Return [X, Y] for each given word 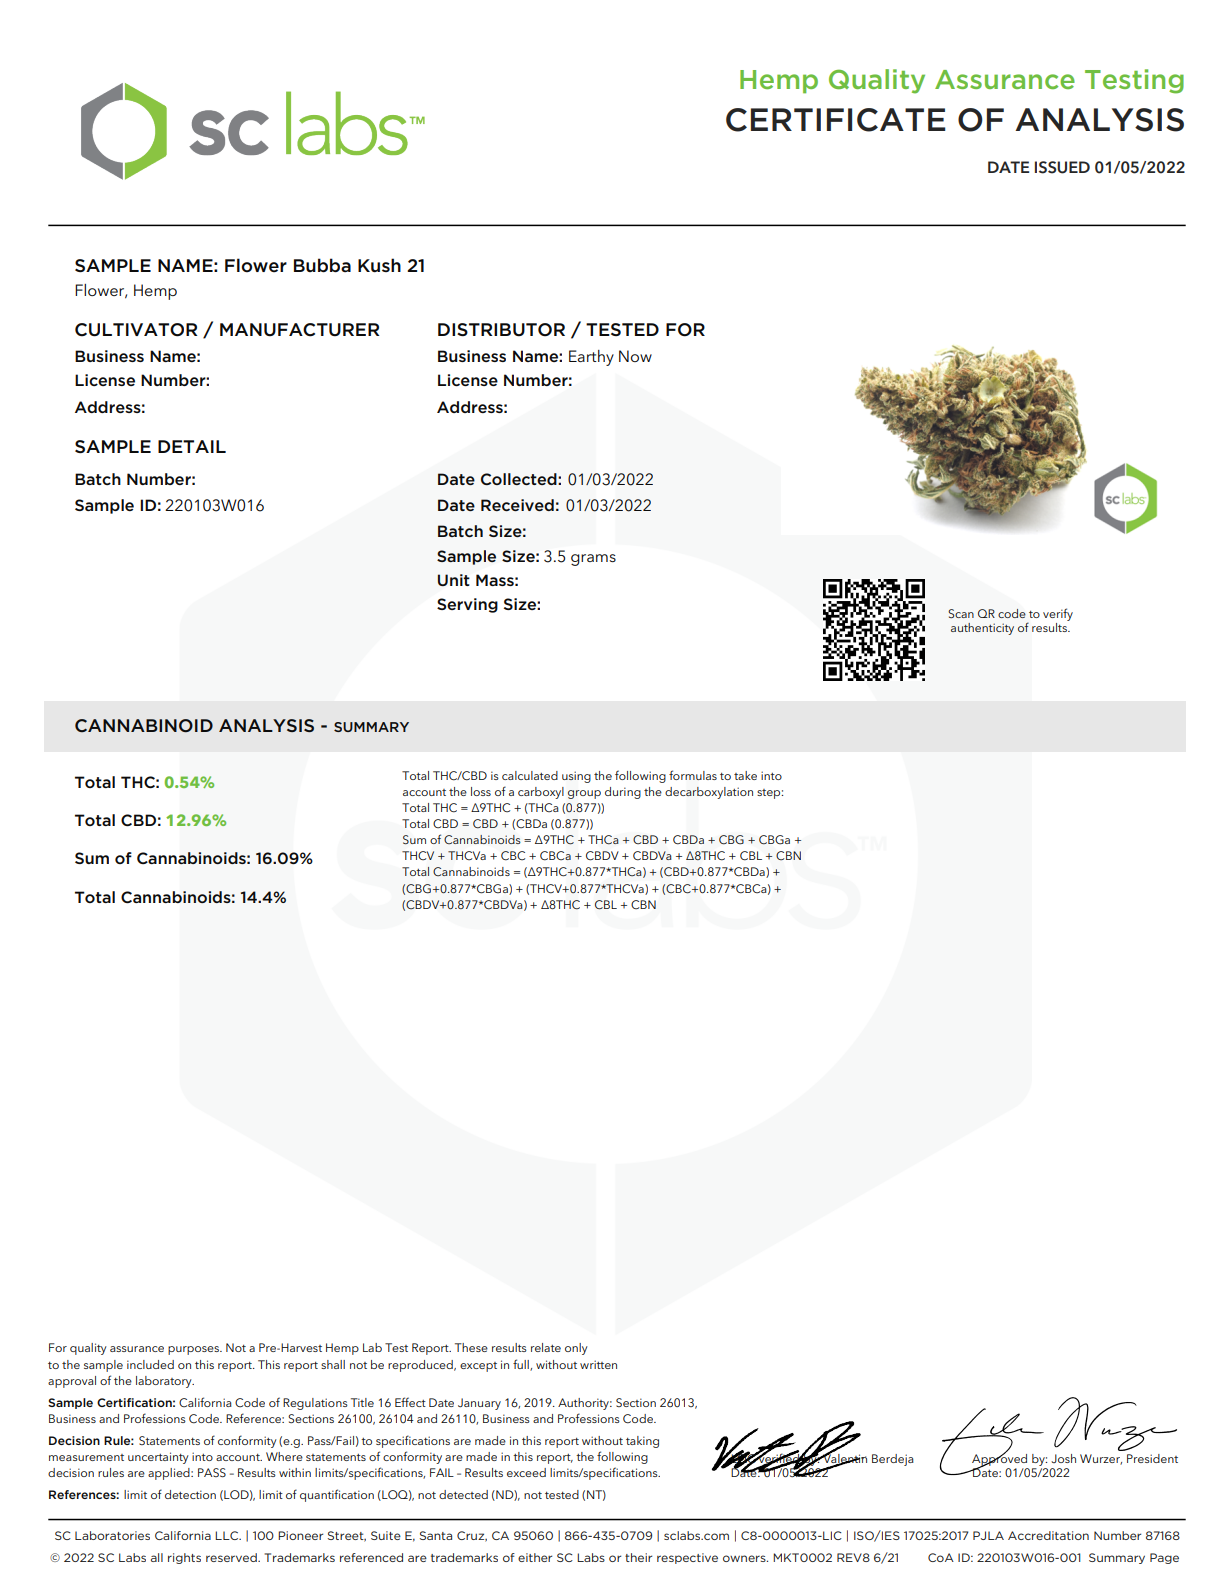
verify [1058, 614]
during [623, 793]
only [576, 1349]
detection [190, 1494]
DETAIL [192, 446]
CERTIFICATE [835, 120]
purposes [194, 1350]
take [745, 775]
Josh [1063, 1458]
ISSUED [1062, 167]
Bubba [322, 265]
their [638, 1557]
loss [481, 791]
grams [593, 560]
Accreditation [1048, 1535]
